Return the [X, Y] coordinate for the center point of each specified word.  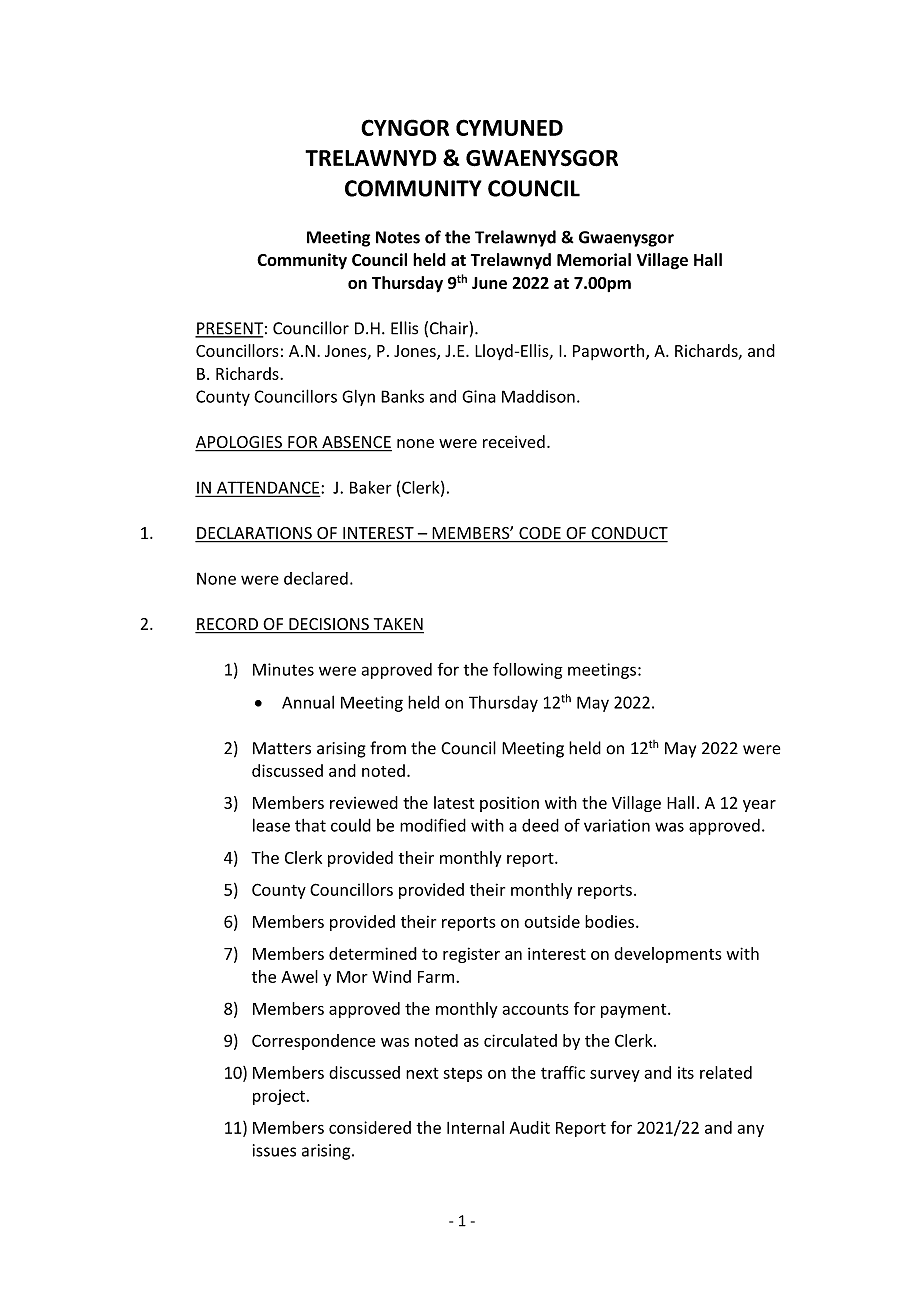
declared [316, 578]
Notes [398, 237]
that [310, 825]
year [759, 806]
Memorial [594, 259]
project [279, 1097]
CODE [540, 534]
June [489, 283]
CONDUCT [628, 534]
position [509, 804]
